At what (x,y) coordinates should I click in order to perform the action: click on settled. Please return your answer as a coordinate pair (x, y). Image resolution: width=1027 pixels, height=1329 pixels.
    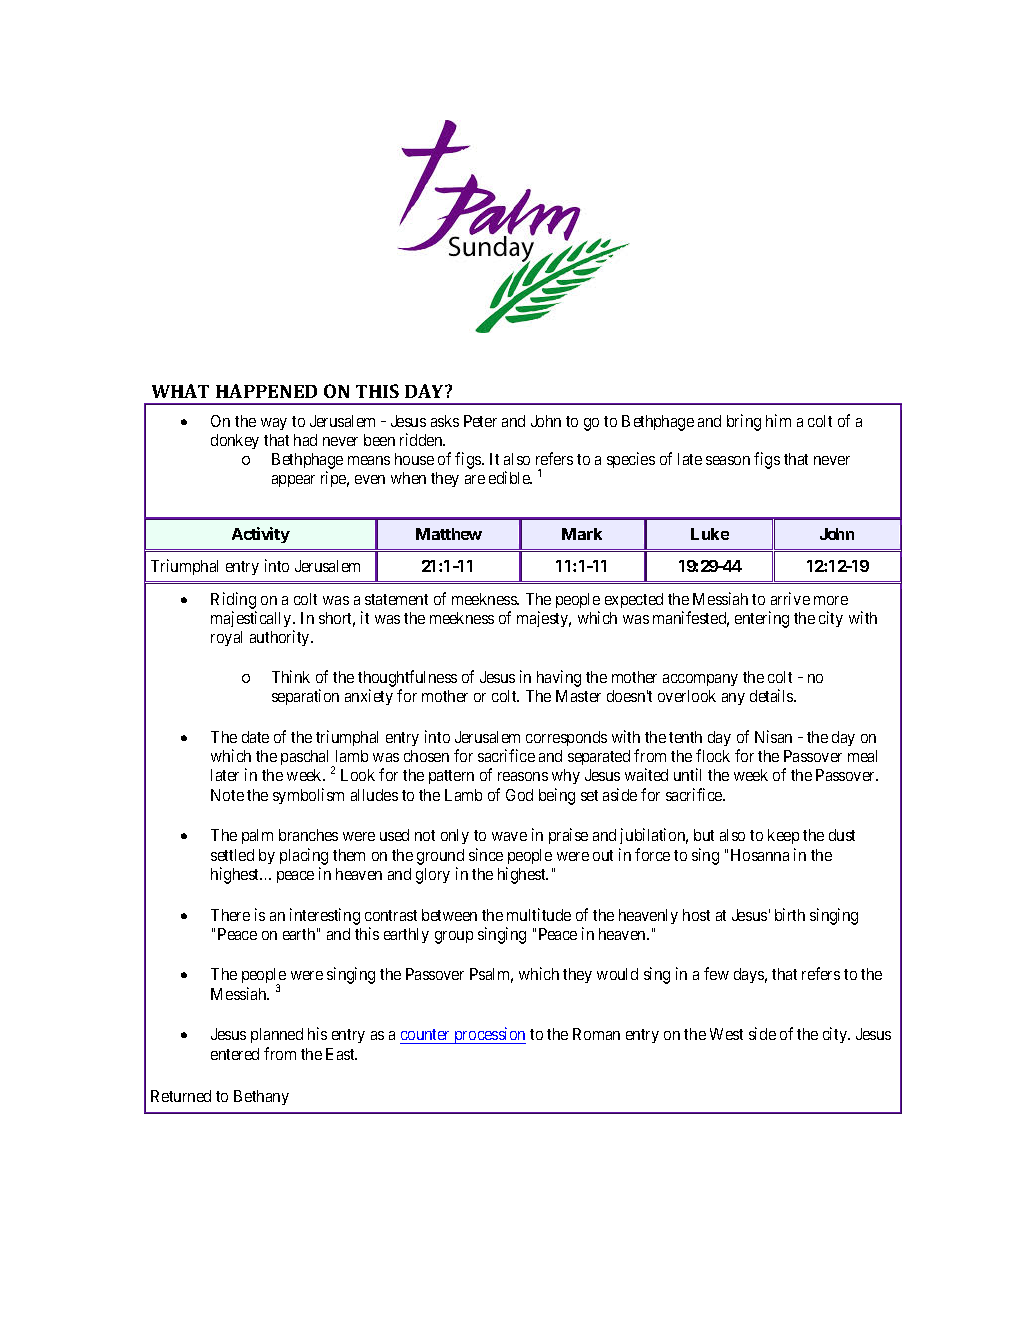
    Looking at the image, I should click on (232, 855).
